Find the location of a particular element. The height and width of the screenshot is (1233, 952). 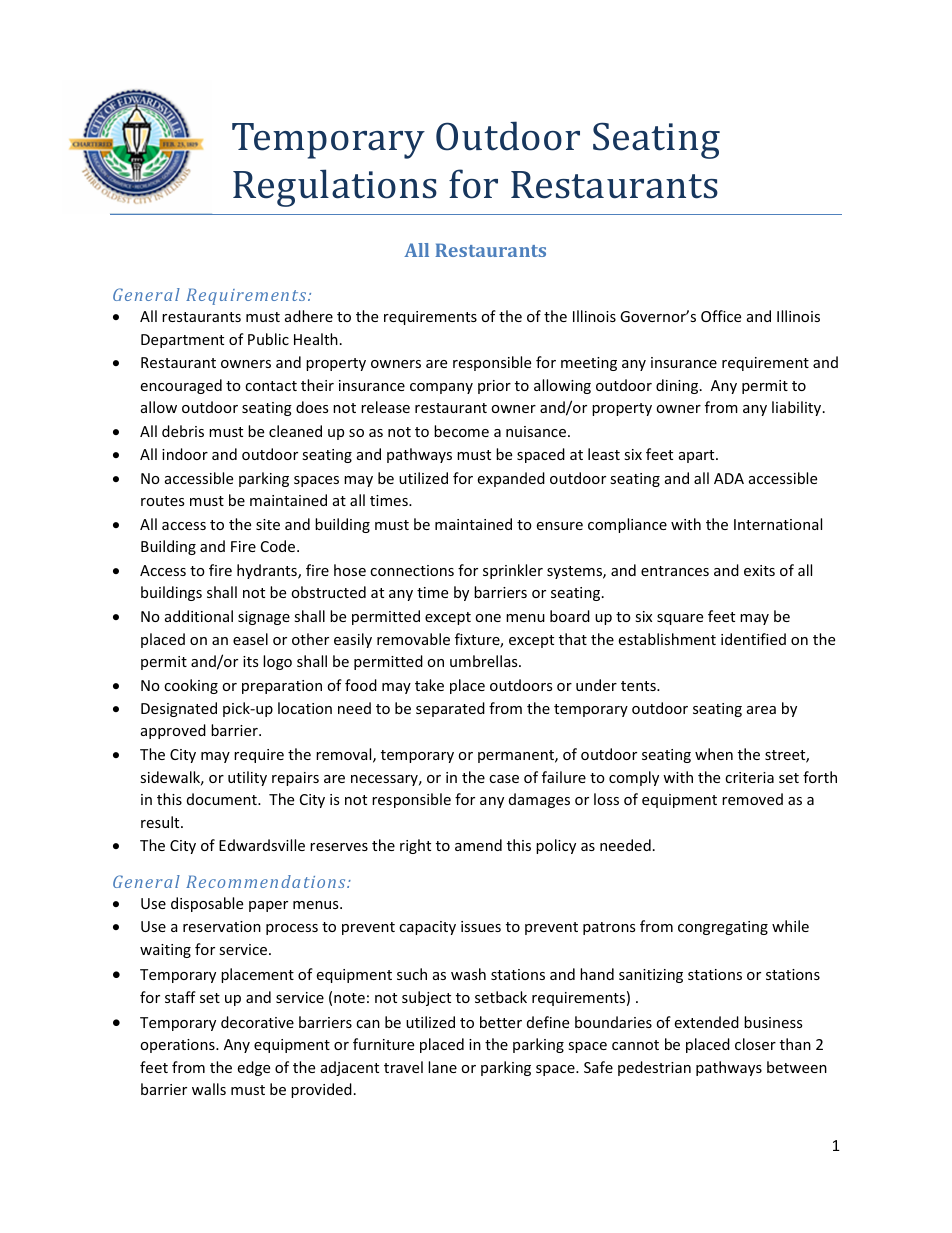

hydrants is located at coordinates (268, 571).
